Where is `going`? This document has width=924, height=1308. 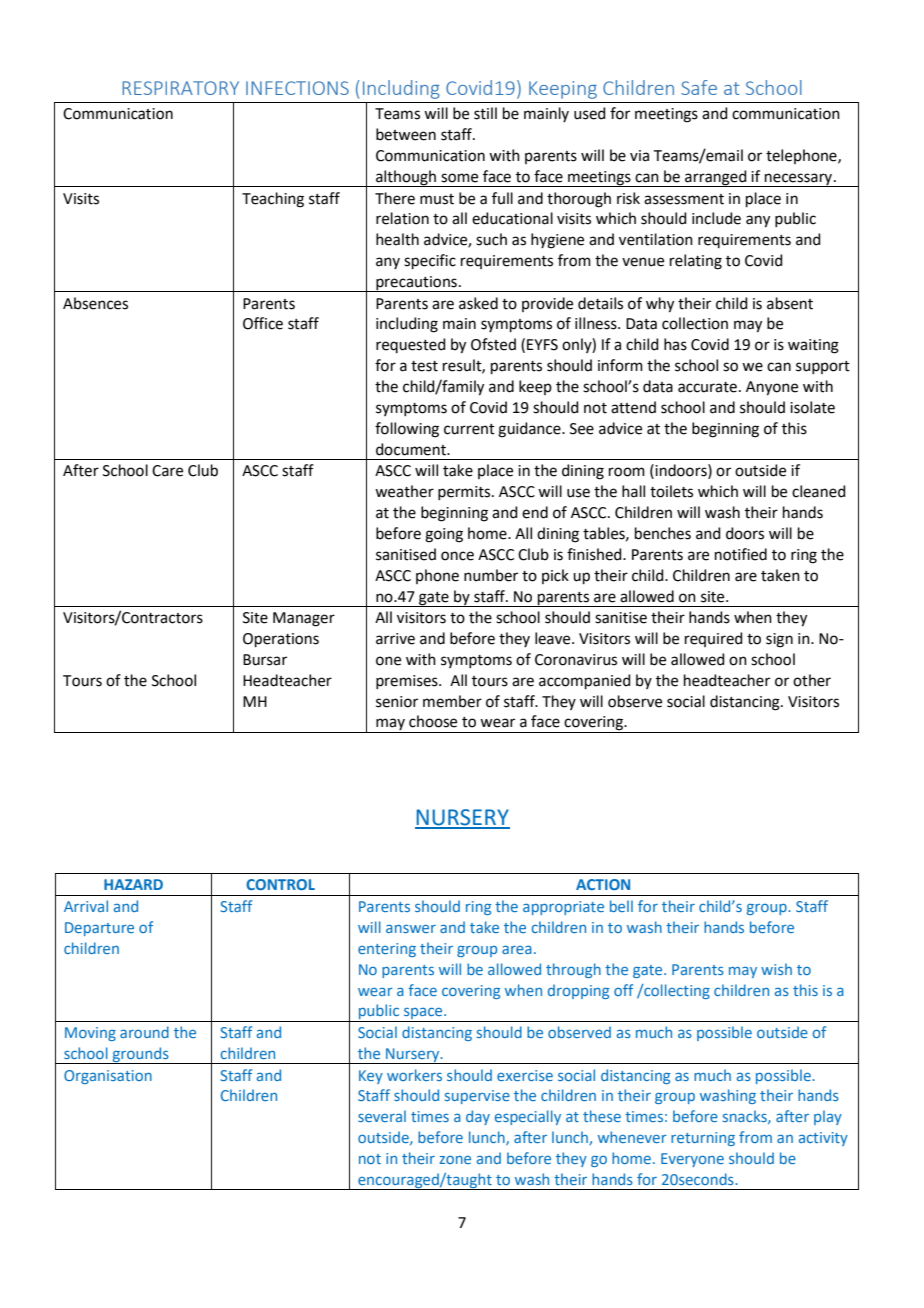
going is located at coordinates (444, 535).
